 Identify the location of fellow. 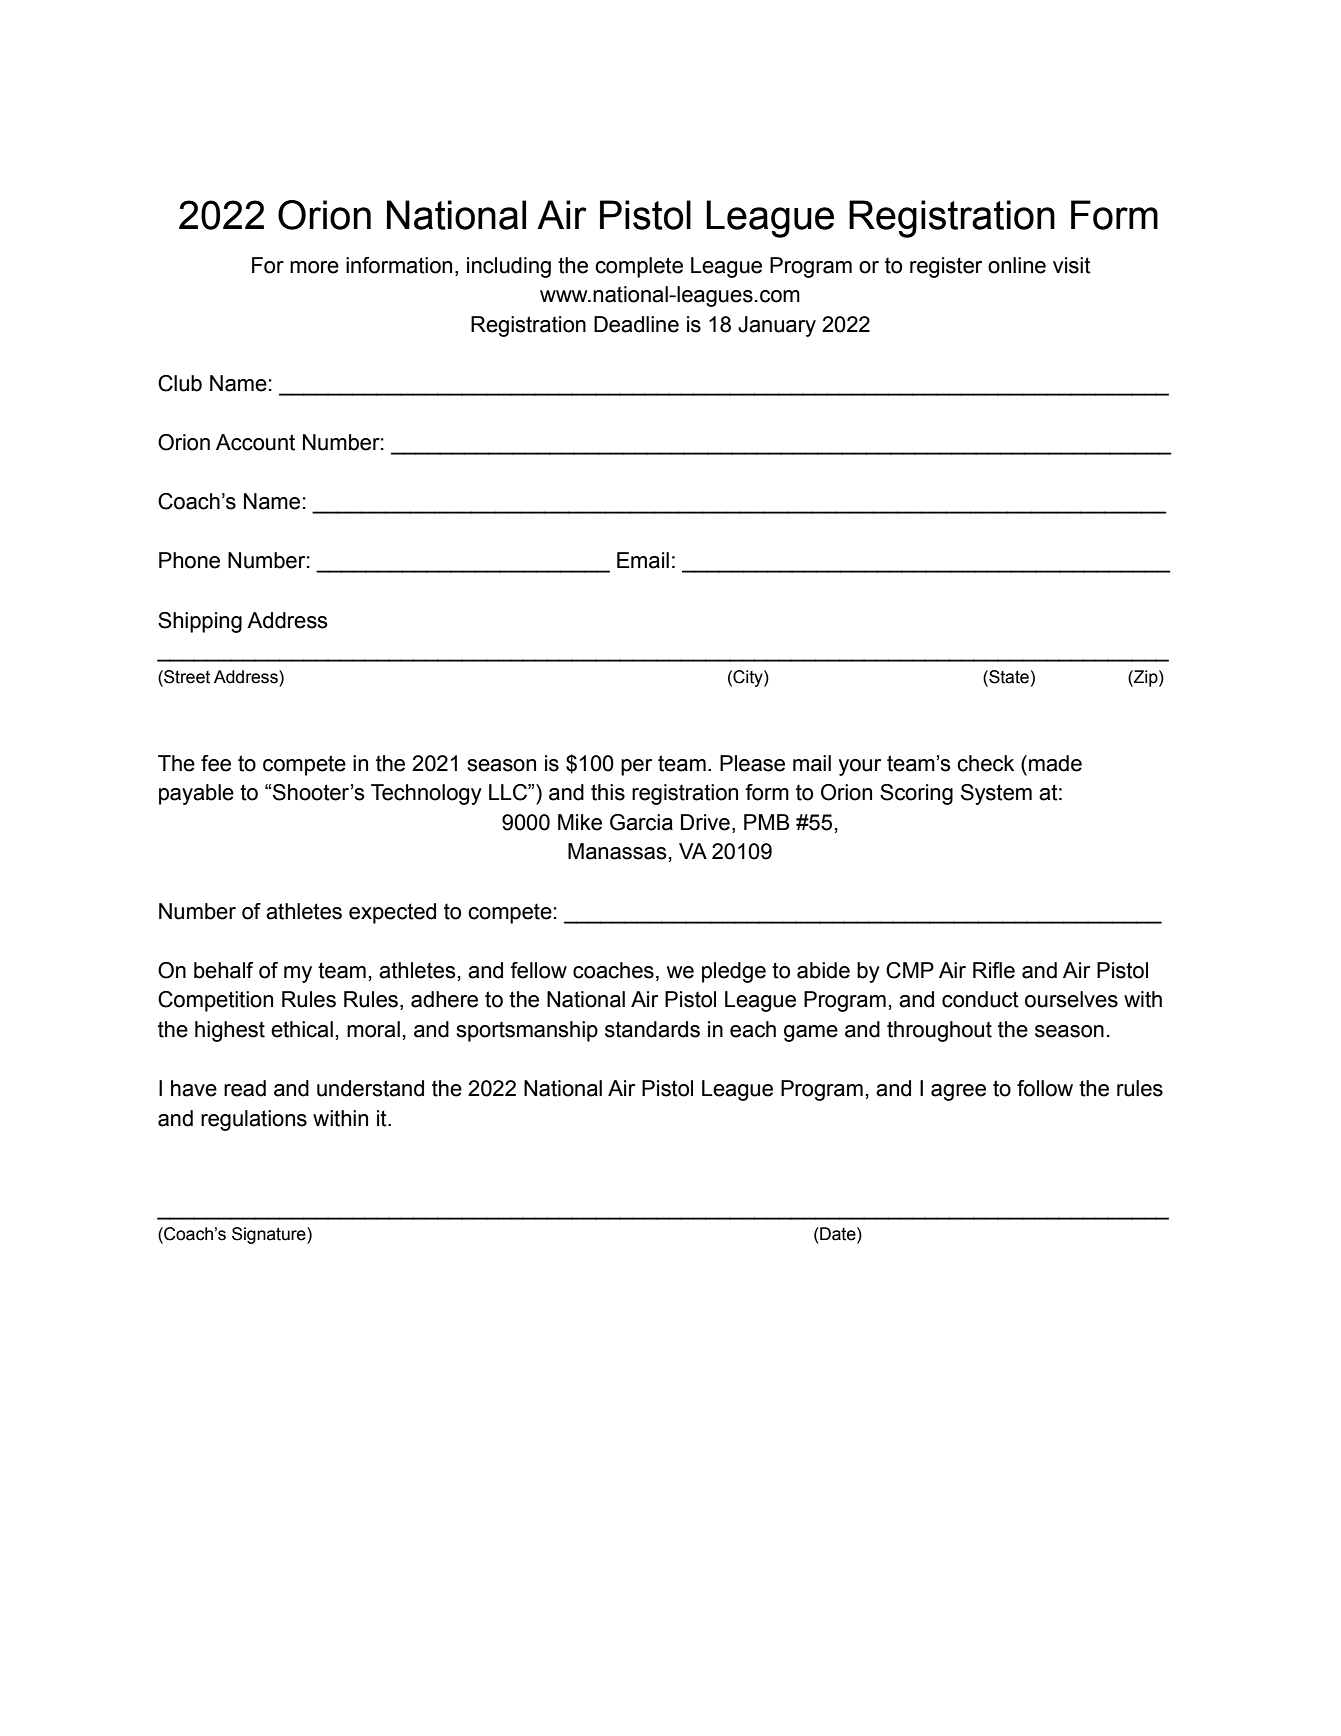
(538, 970).
